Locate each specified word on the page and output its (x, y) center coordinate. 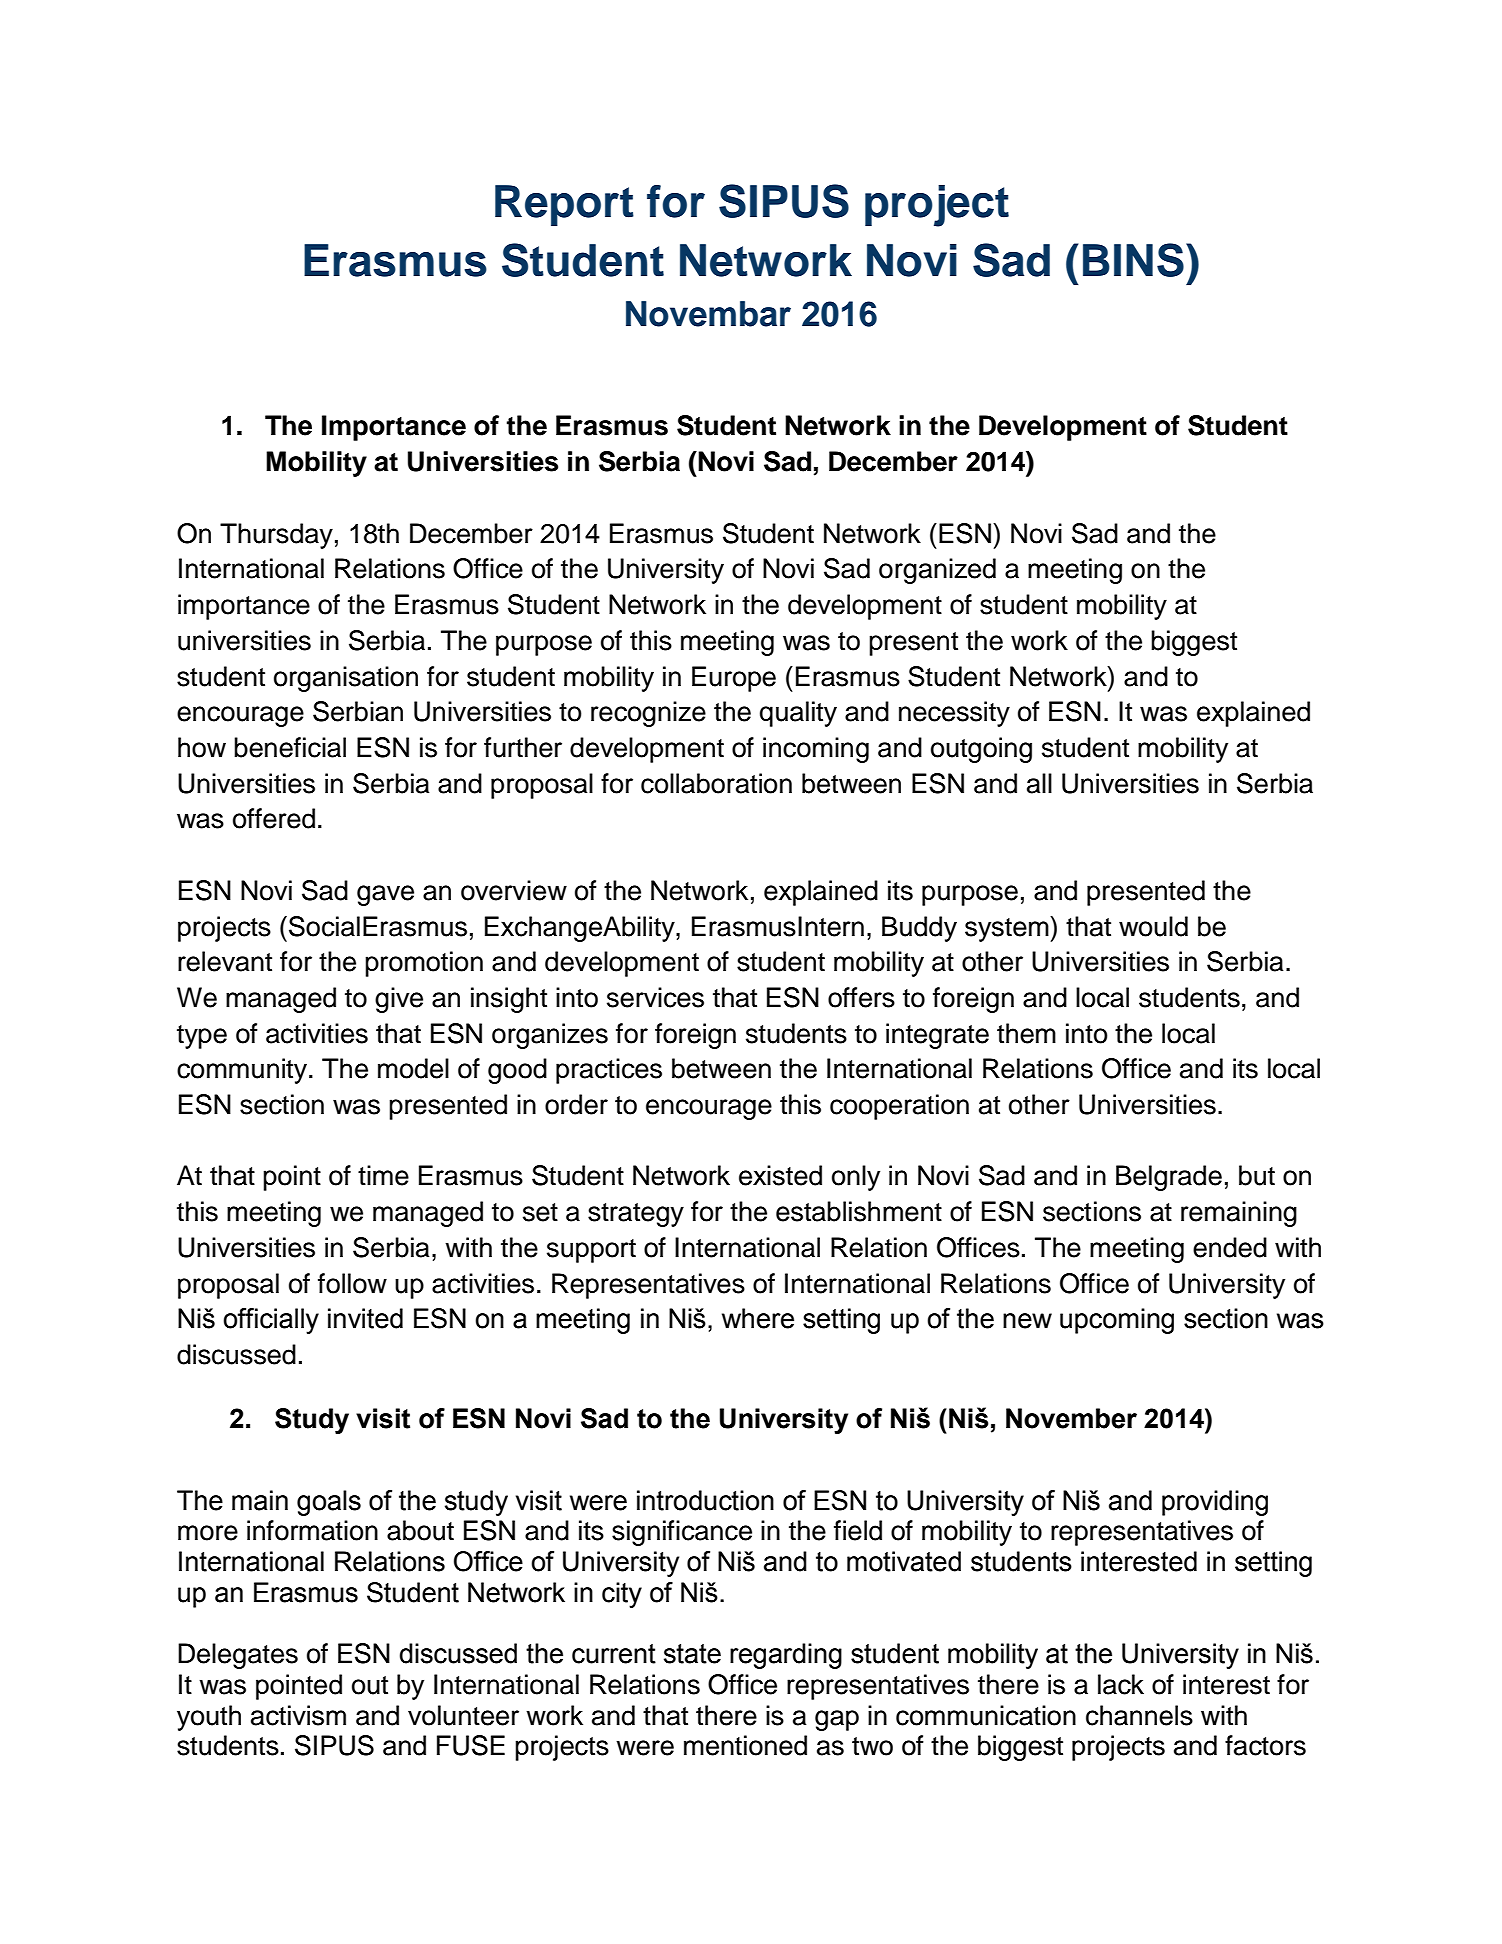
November (1071, 1418)
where (758, 1318)
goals (329, 1503)
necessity (954, 714)
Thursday (276, 536)
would (1153, 926)
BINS (1133, 260)
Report (564, 205)
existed (780, 1175)
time (383, 1175)
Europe (734, 679)
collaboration (716, 783)
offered (274, 818)
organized (937, 571)
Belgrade (1169, 1178)
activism (298, 1715)
